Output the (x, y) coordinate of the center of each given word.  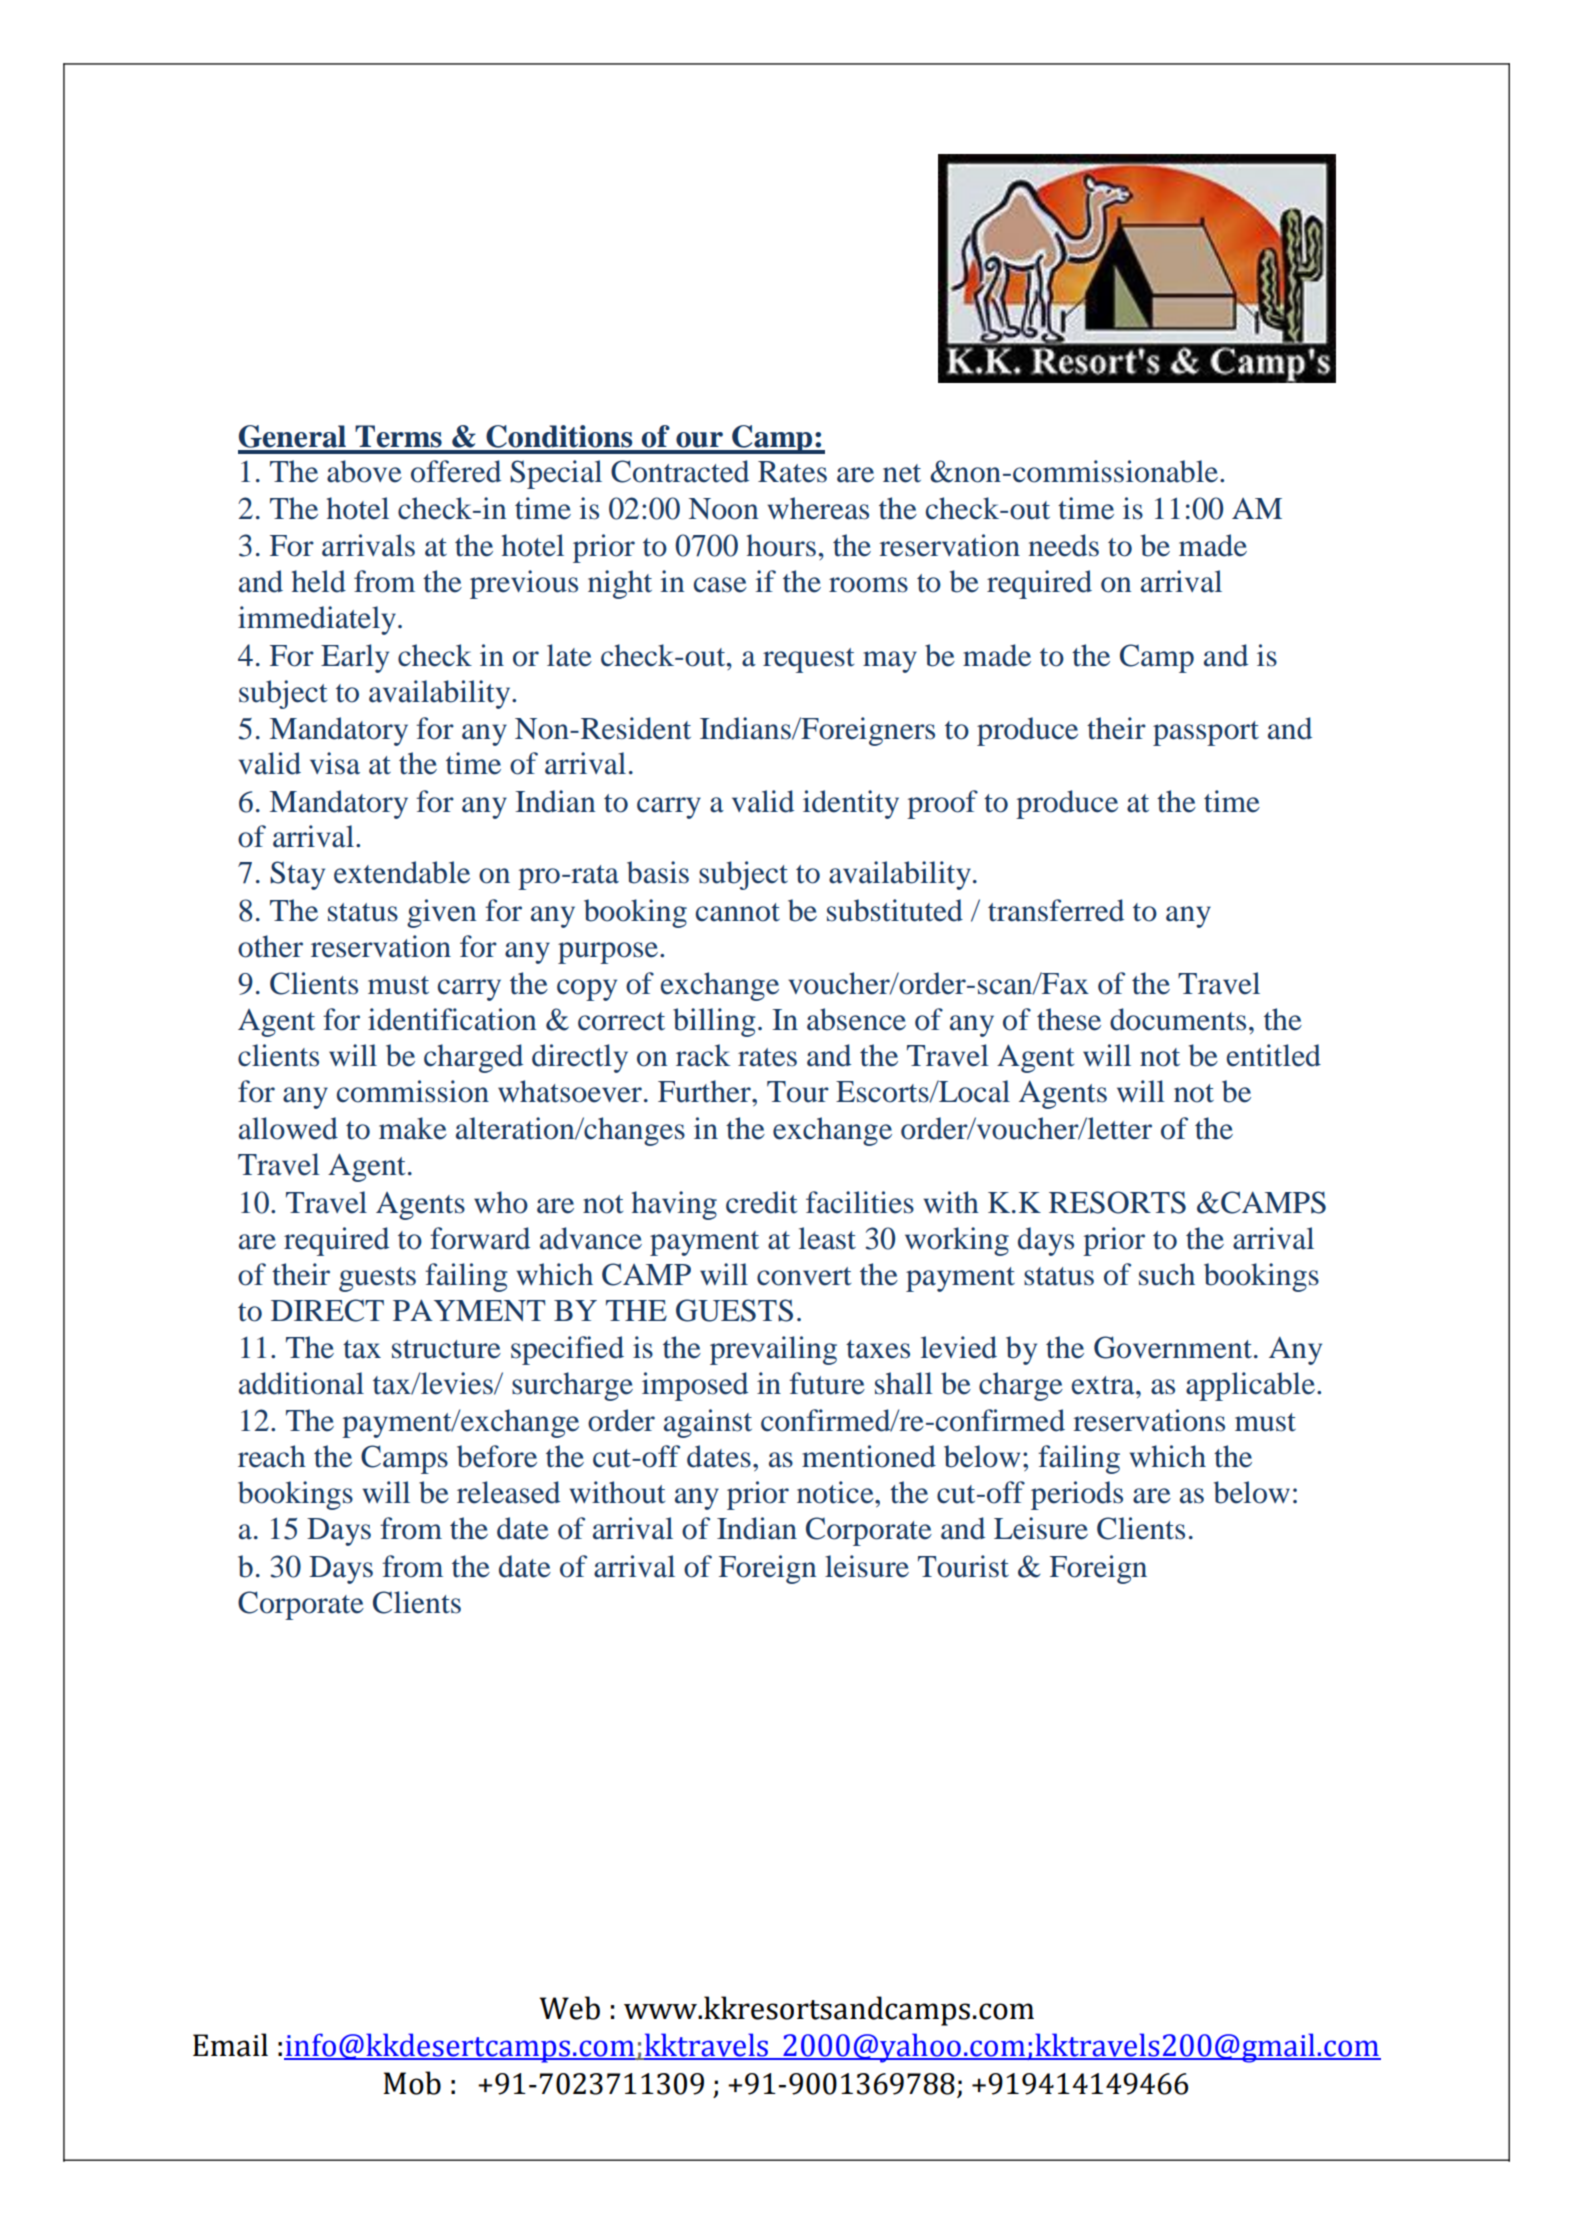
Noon (724, 509)
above (364, 471)
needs (1063, 545)
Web (569, 2008)
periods (1077, 1495)
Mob (412, 2083)
